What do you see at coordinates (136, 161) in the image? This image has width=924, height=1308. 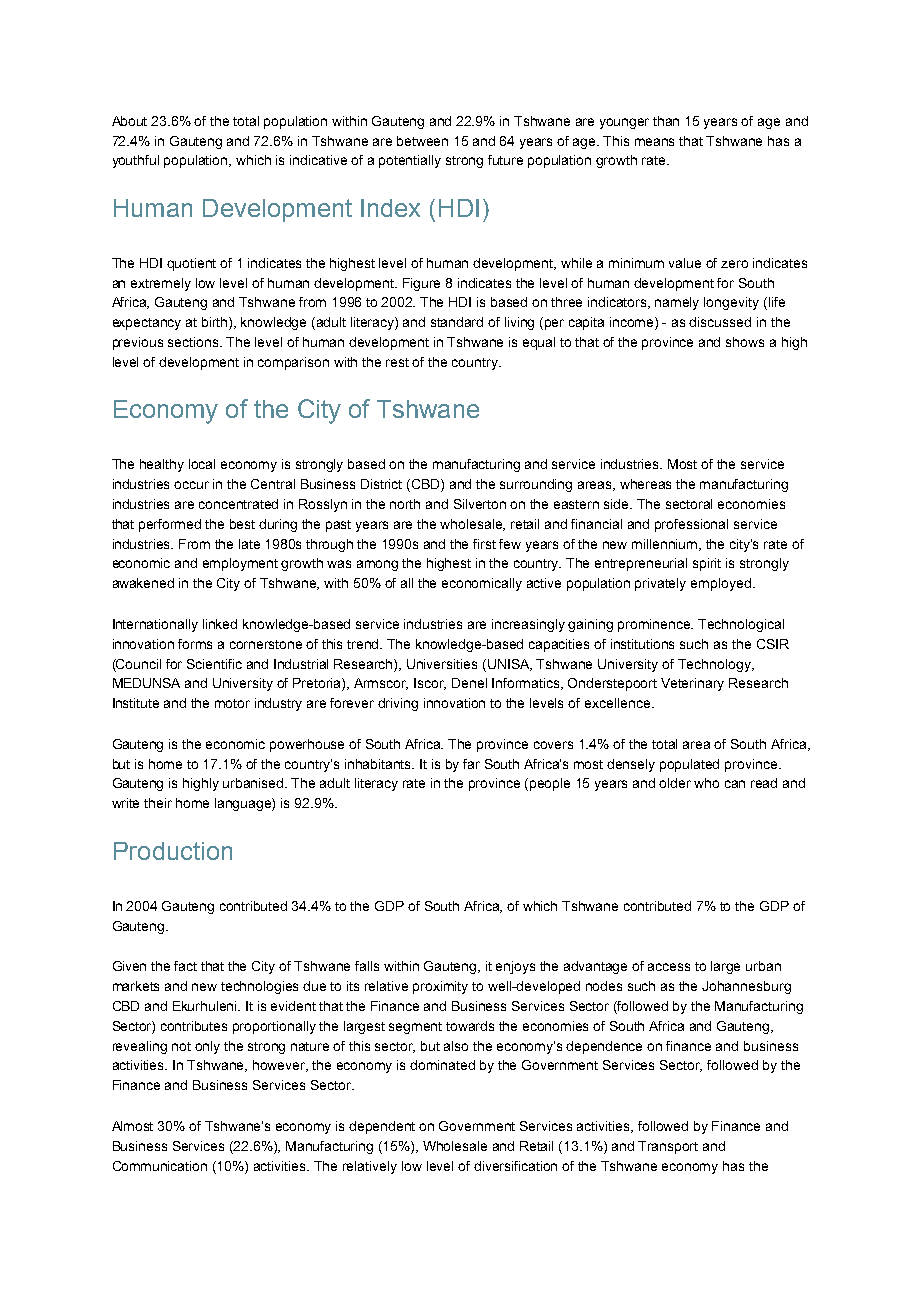 I see `youthful` at bounding box center [136, 161].
